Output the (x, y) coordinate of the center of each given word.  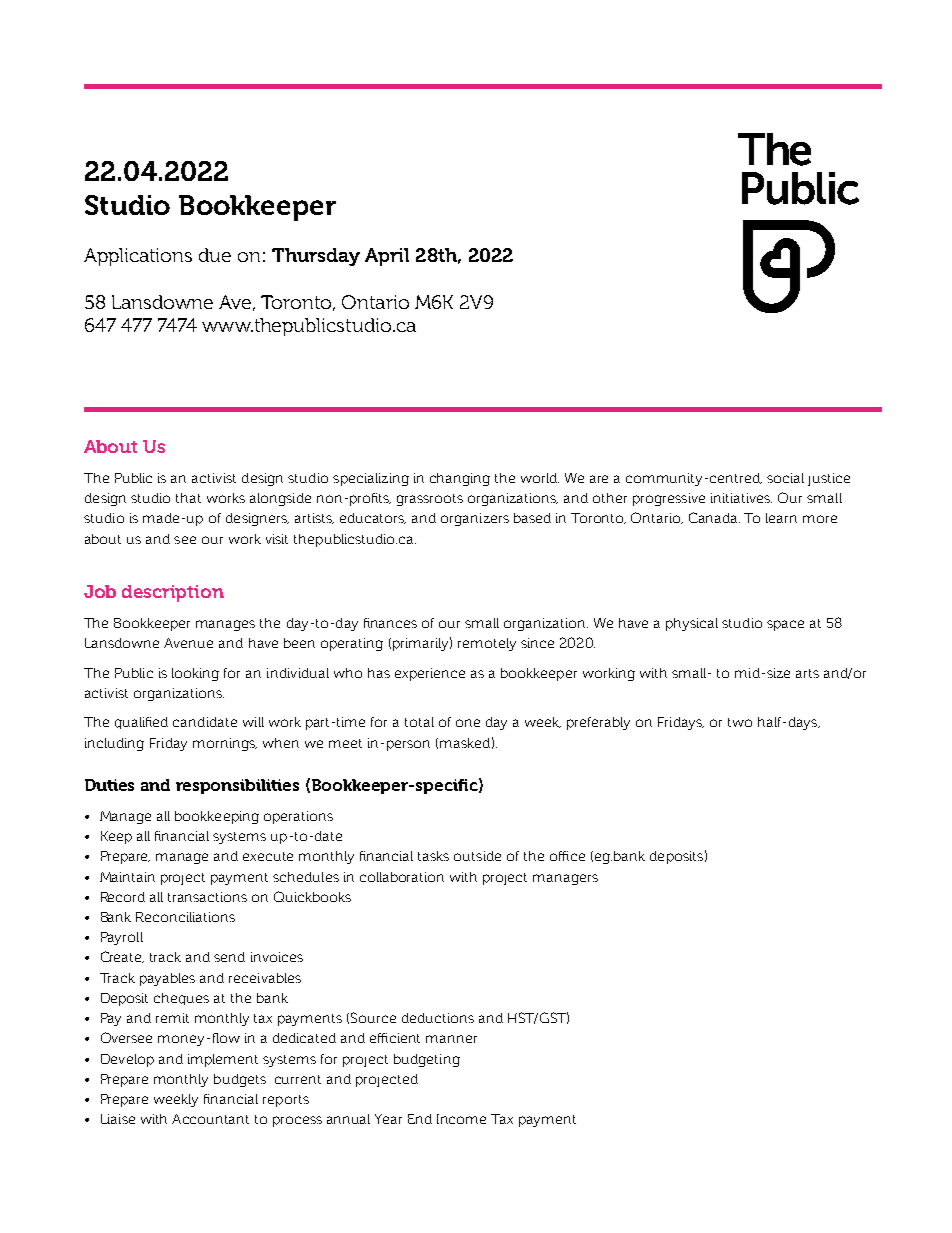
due (215, 255)
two (740, 722)
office (567, 856)
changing (460, 479)
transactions (207, 897)
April (387, 257)
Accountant (210, 1119)
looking (195, 674)
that (188, 498)
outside (477, 856)
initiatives (741, 498)
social (785, 478)
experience (430, 674)
